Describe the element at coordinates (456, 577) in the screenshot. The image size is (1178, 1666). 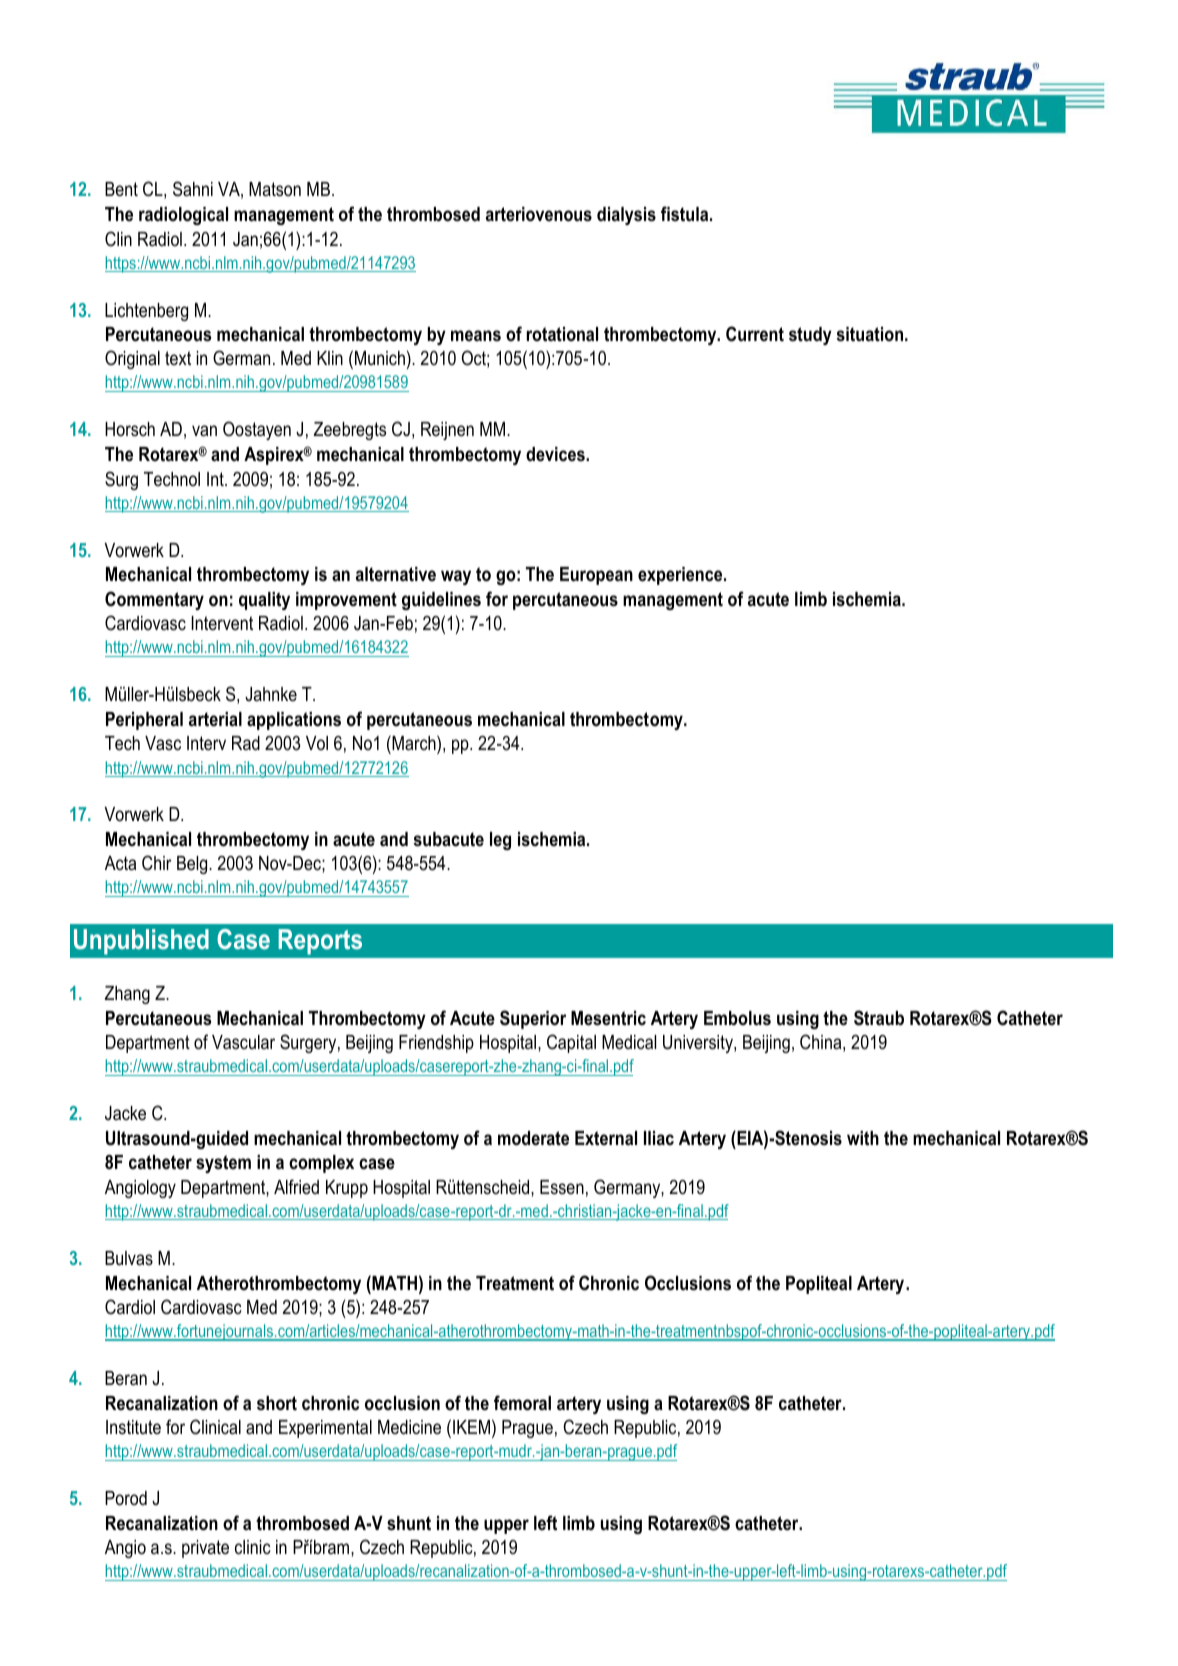
I see `way` at that location.
